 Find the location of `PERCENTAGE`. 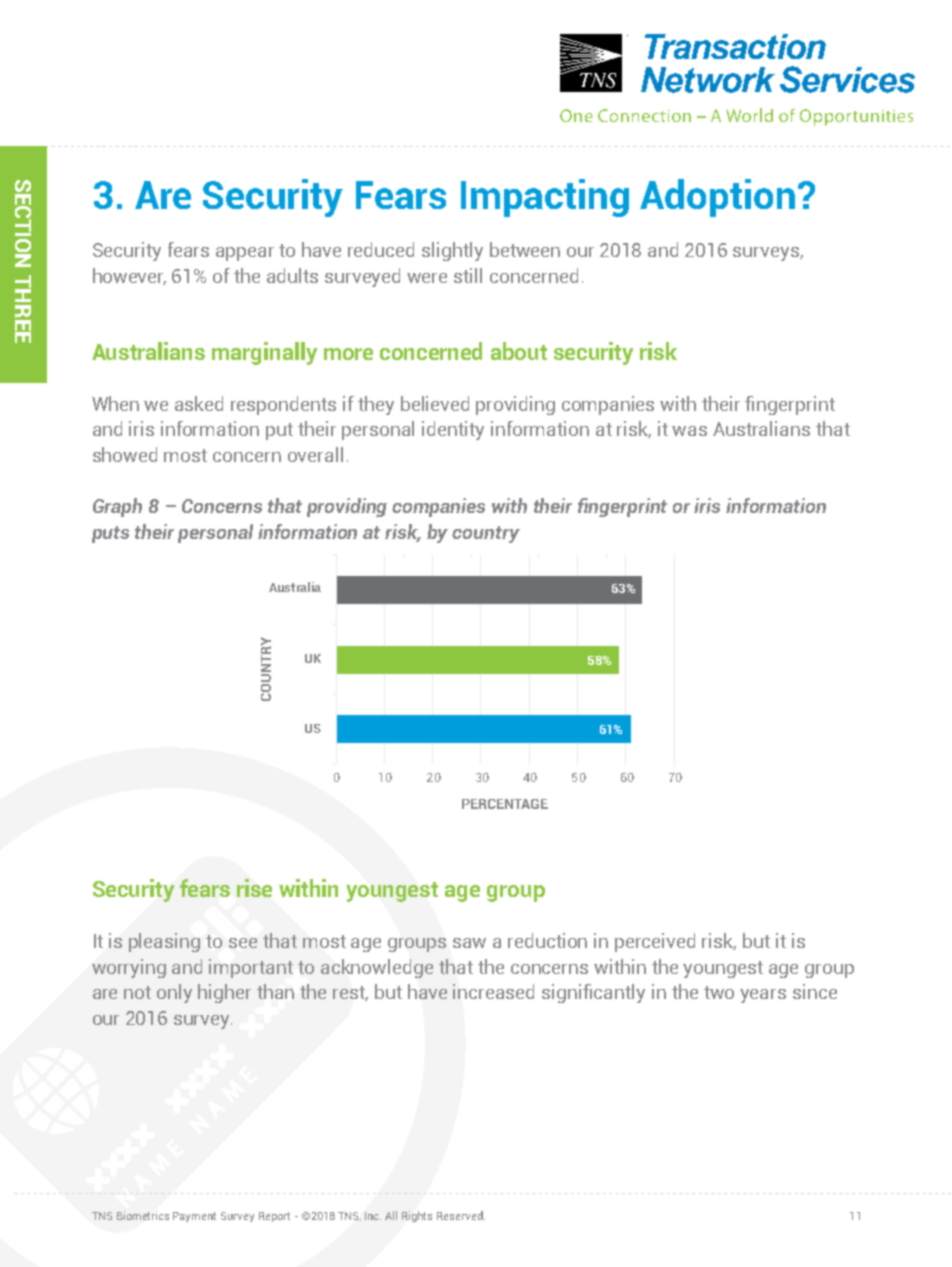

PERCENTAGE is located at coordinates (505, 804).
